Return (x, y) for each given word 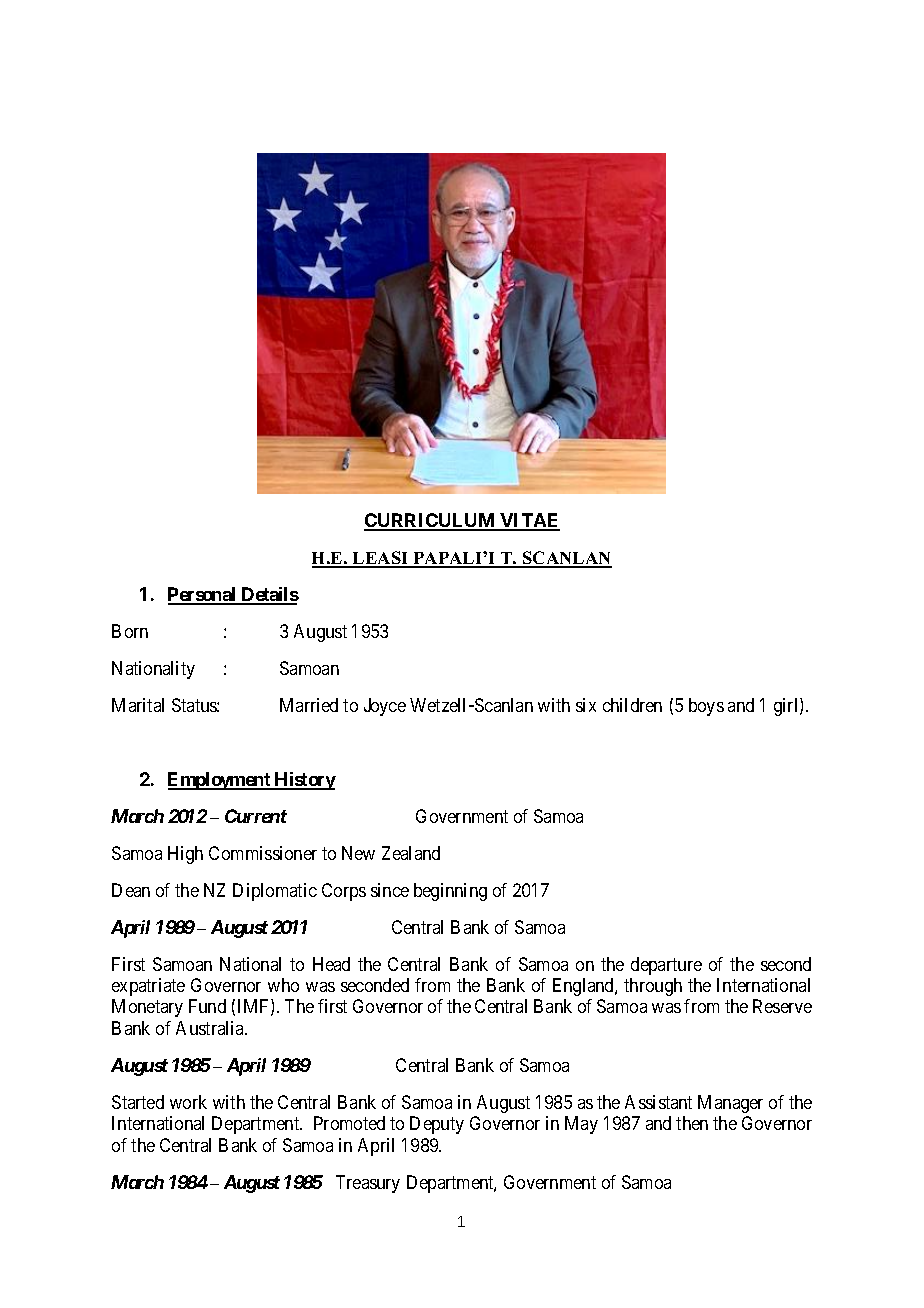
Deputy (437, 1125)
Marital (138, 705)
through (653, 987)
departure (666, 966)
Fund (207, 1006)
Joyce (385, 707)
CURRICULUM (431, 521)
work (188, 1102)
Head (331, 964)
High (185, 855)
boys (706, 707)
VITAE (529, 521)
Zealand (411, 853)
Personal (203, 595)
